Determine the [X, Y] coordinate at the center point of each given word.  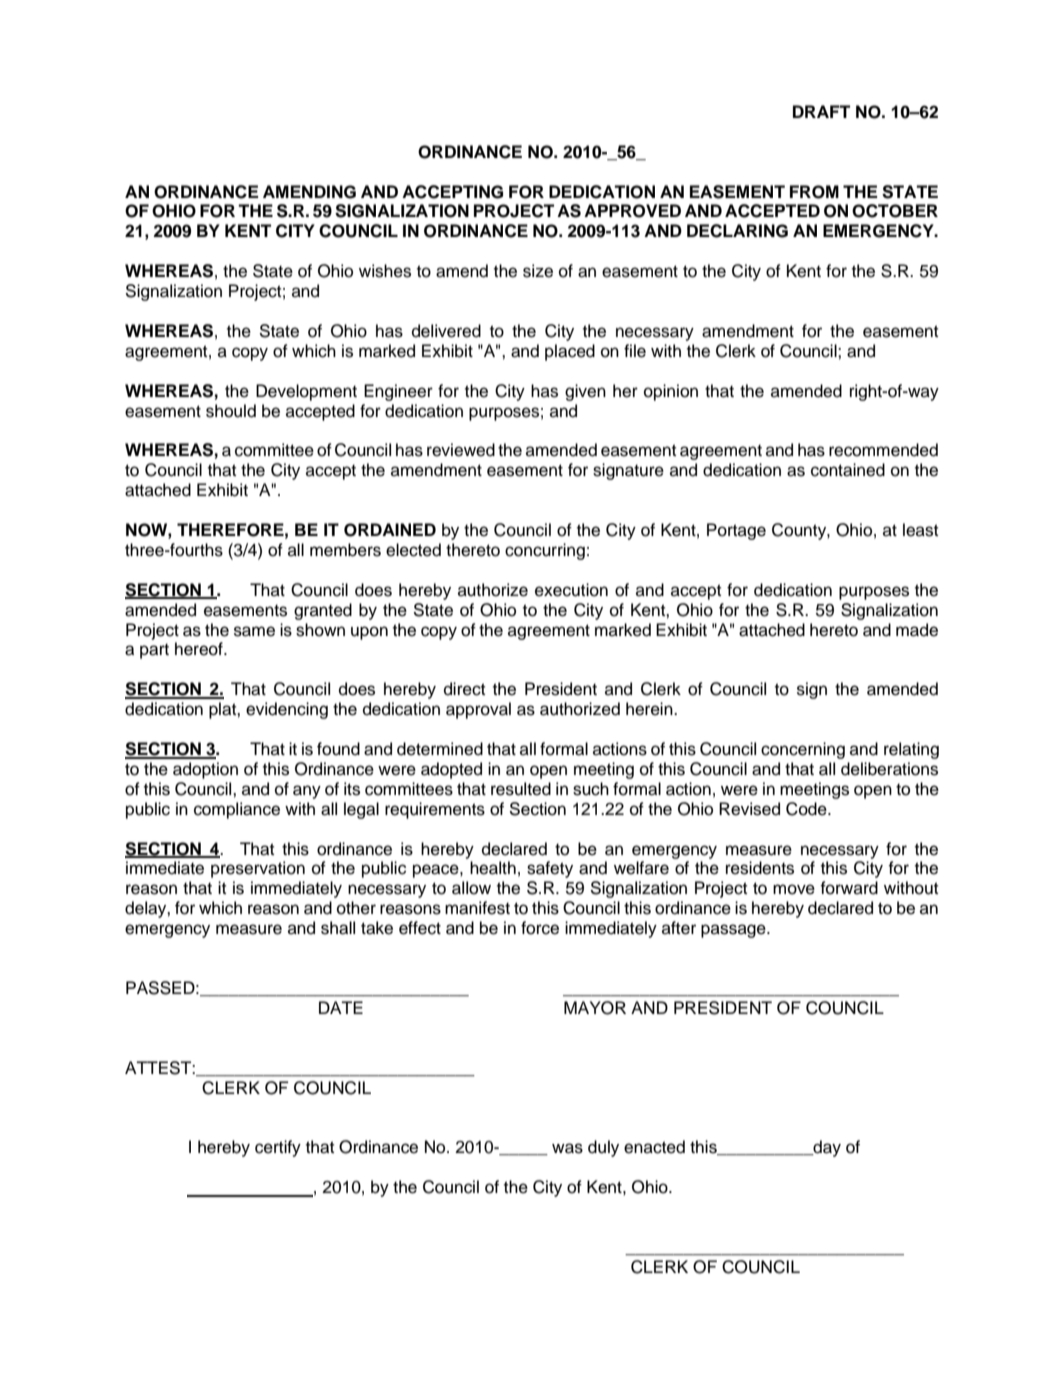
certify [278, 1148]
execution [571, 590]
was [567, 1148]
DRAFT [821, 111]
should [231, 411]
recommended [883, 450]
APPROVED [632, 211]
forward [849, 888]
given [585, 392]
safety [550, 869]
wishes [385, 271]
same [254, 631]
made [917, 630]
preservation [258, 869]
